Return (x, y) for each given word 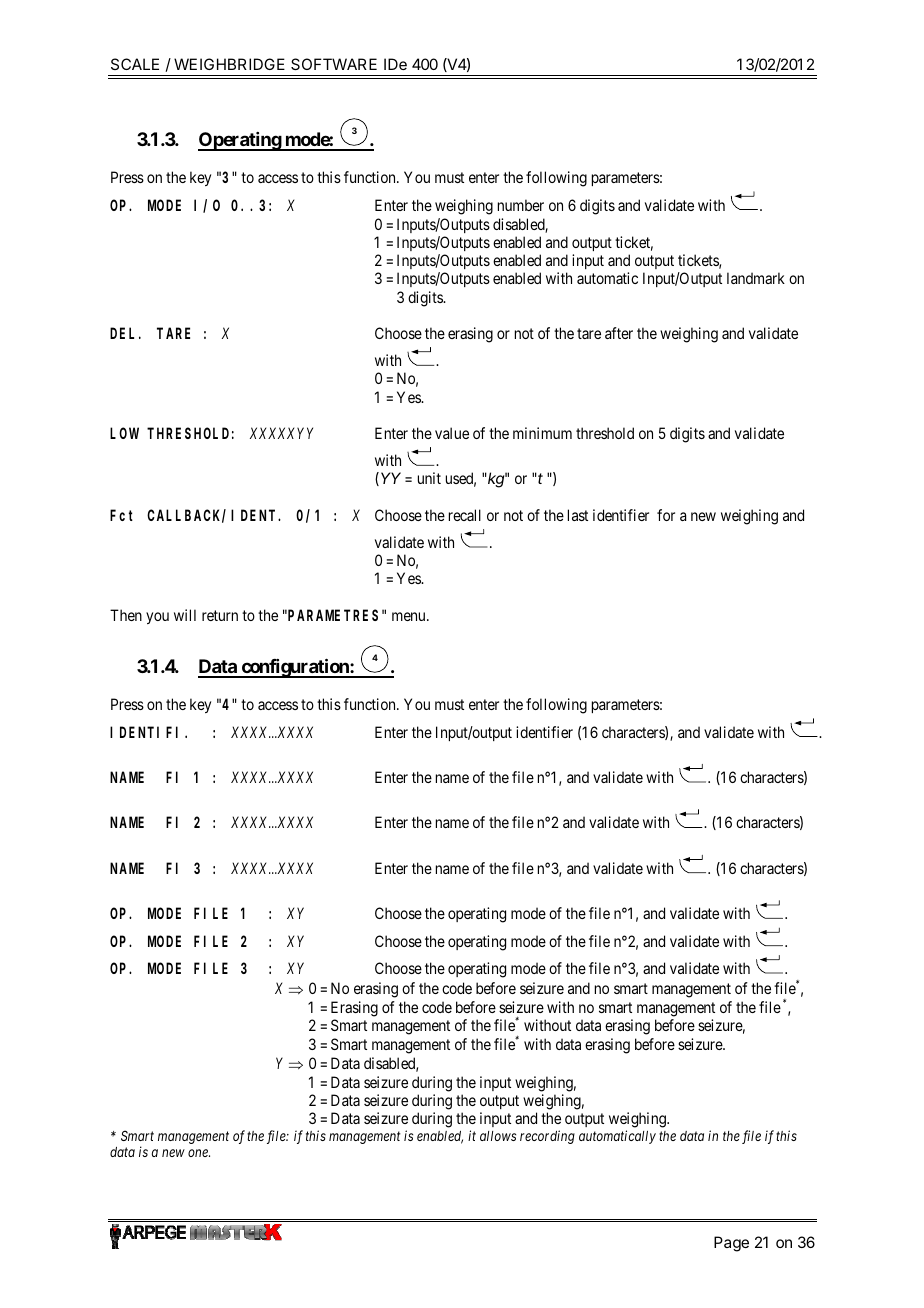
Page (731, 1244)
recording (547, 1137)
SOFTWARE (334, 64)
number (521, 205)
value (452, 433)
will (185, 615)
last (578, 515)
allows (498, 1136)
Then (126, 615)
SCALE (135, 64)
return (220, 615)
